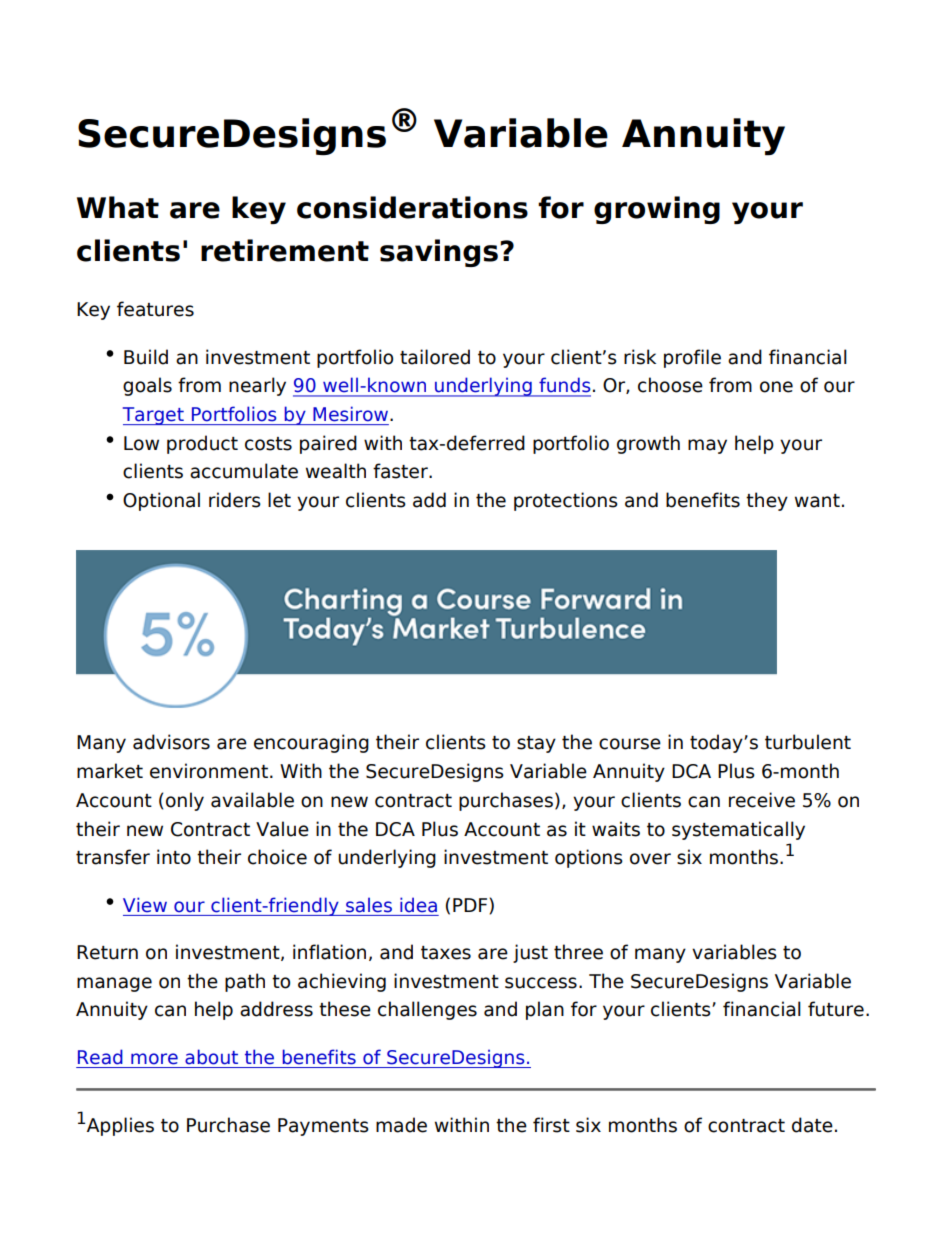 The height and width of the screenshot is (1233, 952). Describe the element at coordinates (657, 210) in the screenshot. I see `growing` at that location.
